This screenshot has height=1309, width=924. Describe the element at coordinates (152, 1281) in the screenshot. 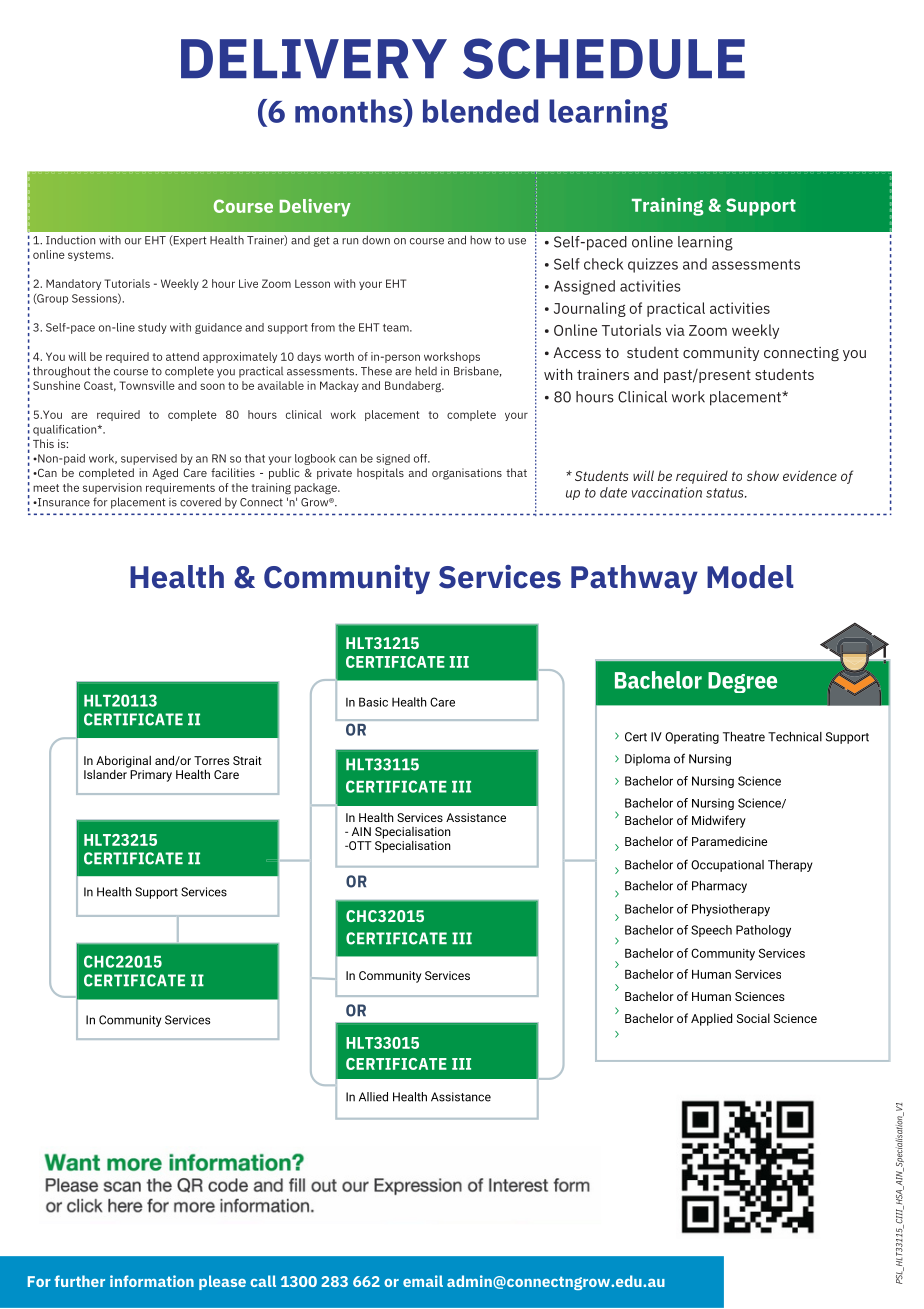

I see `information` at that location.
